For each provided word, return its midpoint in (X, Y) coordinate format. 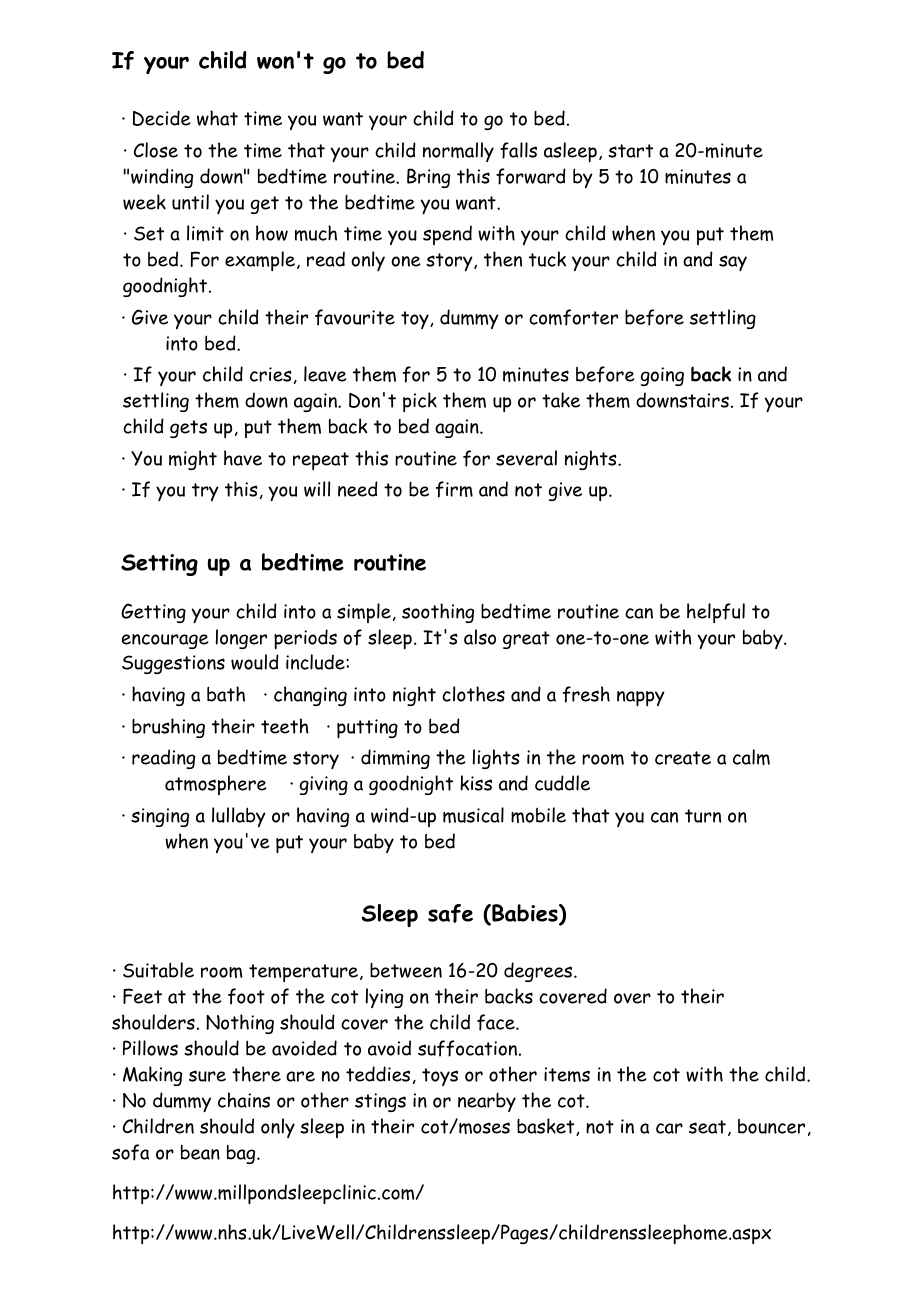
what (217, 118)
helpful (716, 613)
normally (458, 152)
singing (160, 817)
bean (200, 1152)
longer (241, 639)
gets (188, 429)
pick (420, 402)
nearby (487, 1102)
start (630, 151)
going (662, 376)
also (480, 637)
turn (703, 816)
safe (450, 913)
